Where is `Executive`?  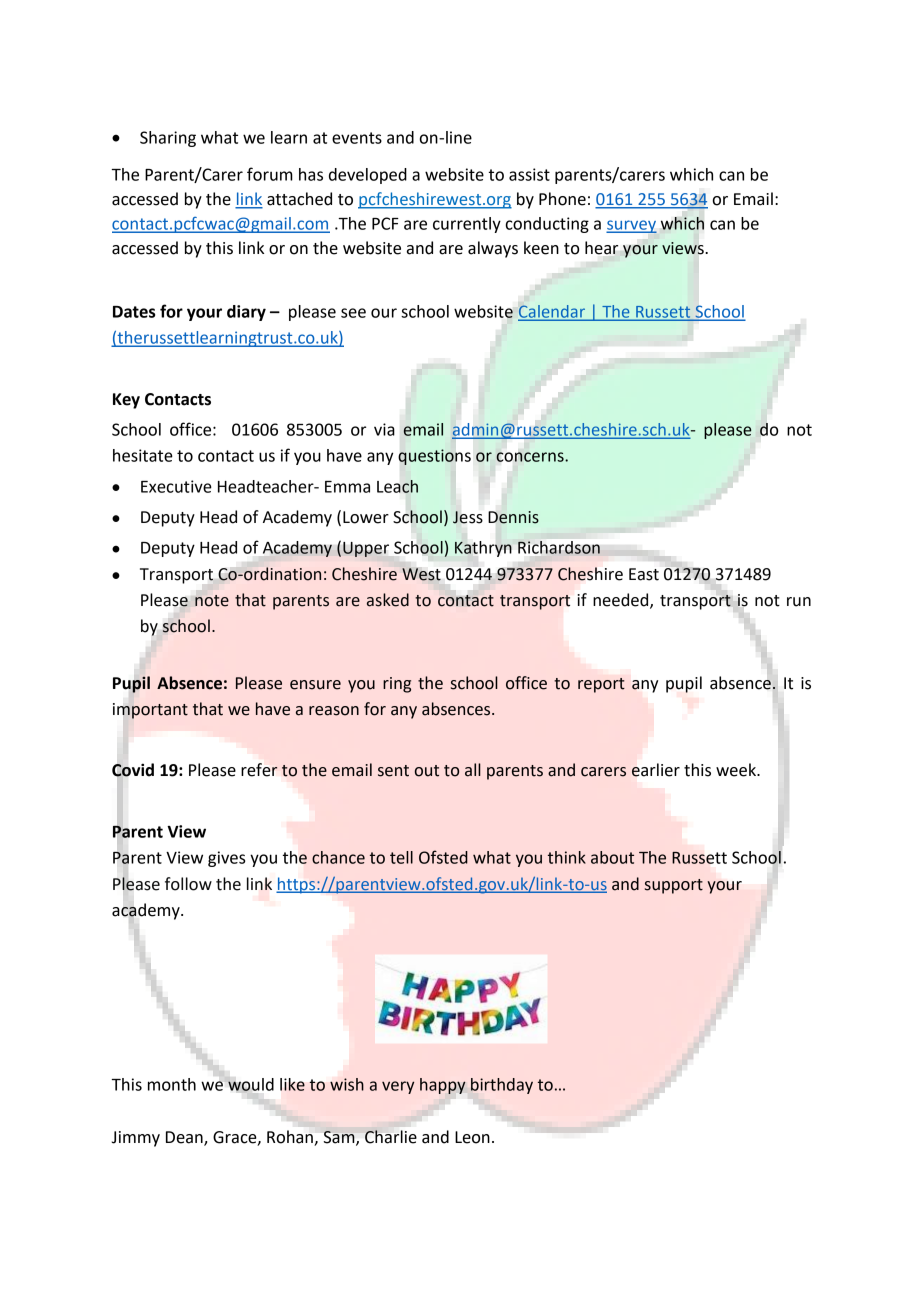 Executive is located at coordinates (176, 486).
